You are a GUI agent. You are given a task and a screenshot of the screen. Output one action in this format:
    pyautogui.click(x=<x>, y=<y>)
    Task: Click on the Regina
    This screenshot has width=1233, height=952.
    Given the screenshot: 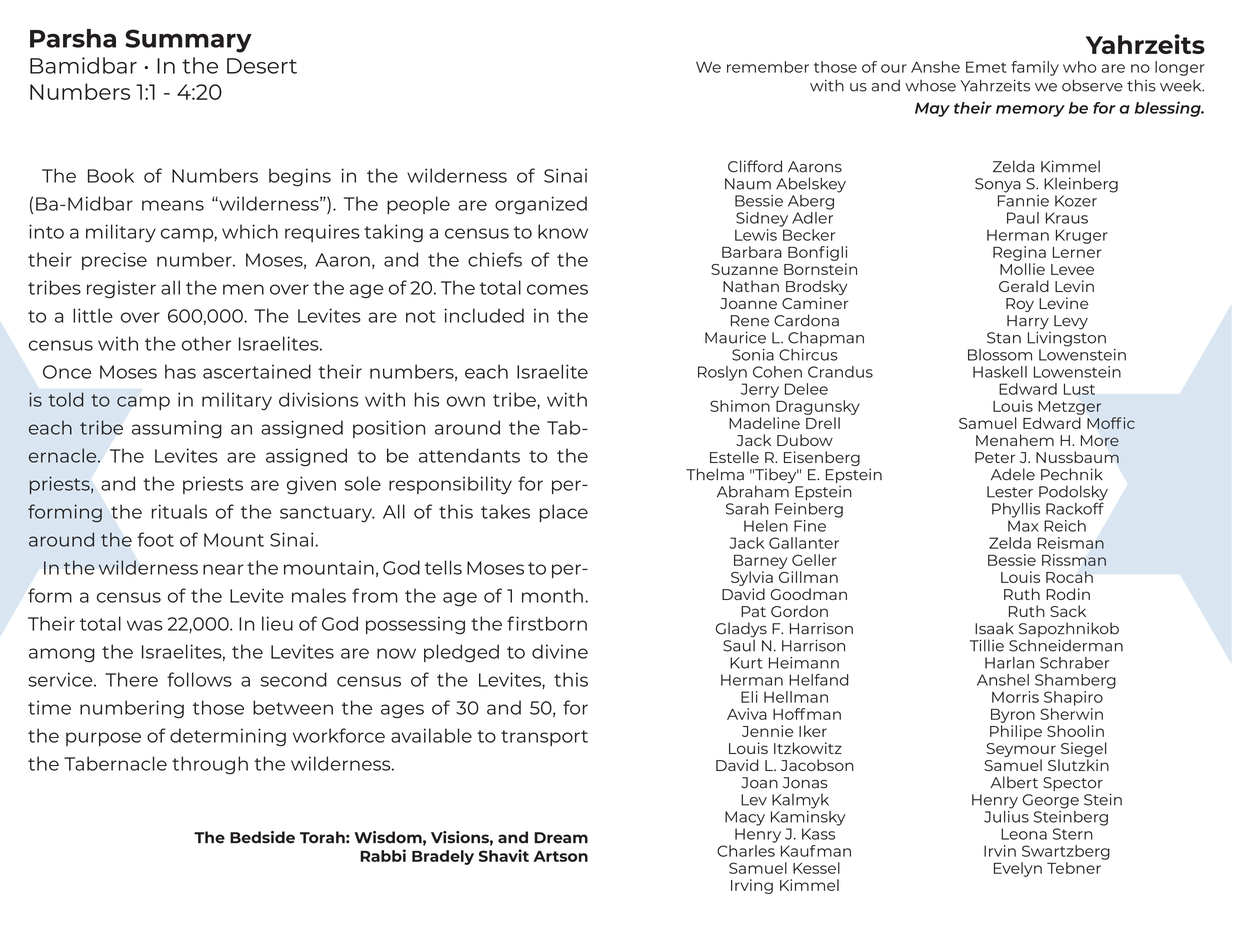 What is the action you would take?
    pyautogui.click(x=1019, y=253)
